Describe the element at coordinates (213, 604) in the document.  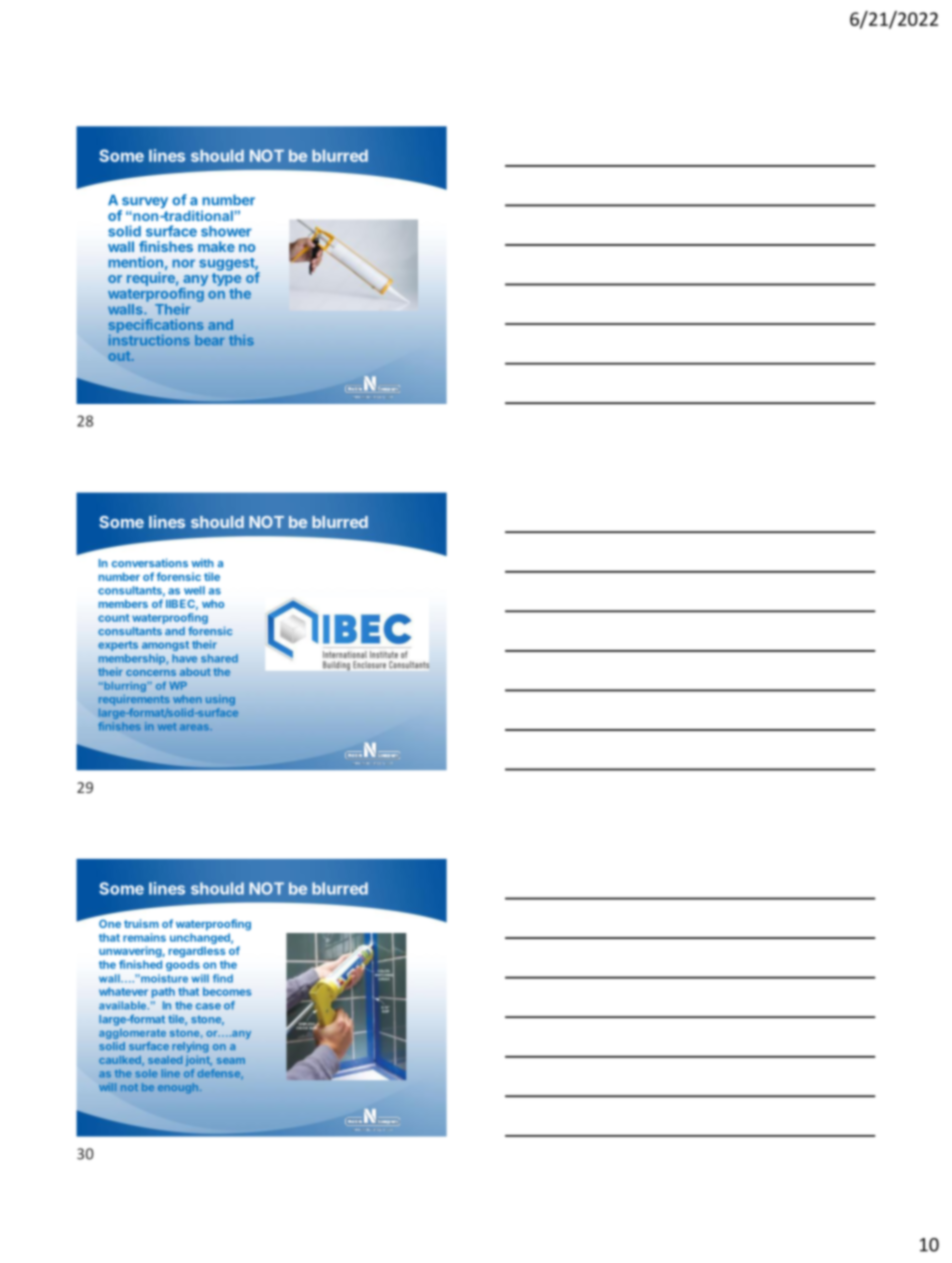
I see `who` at that location.
